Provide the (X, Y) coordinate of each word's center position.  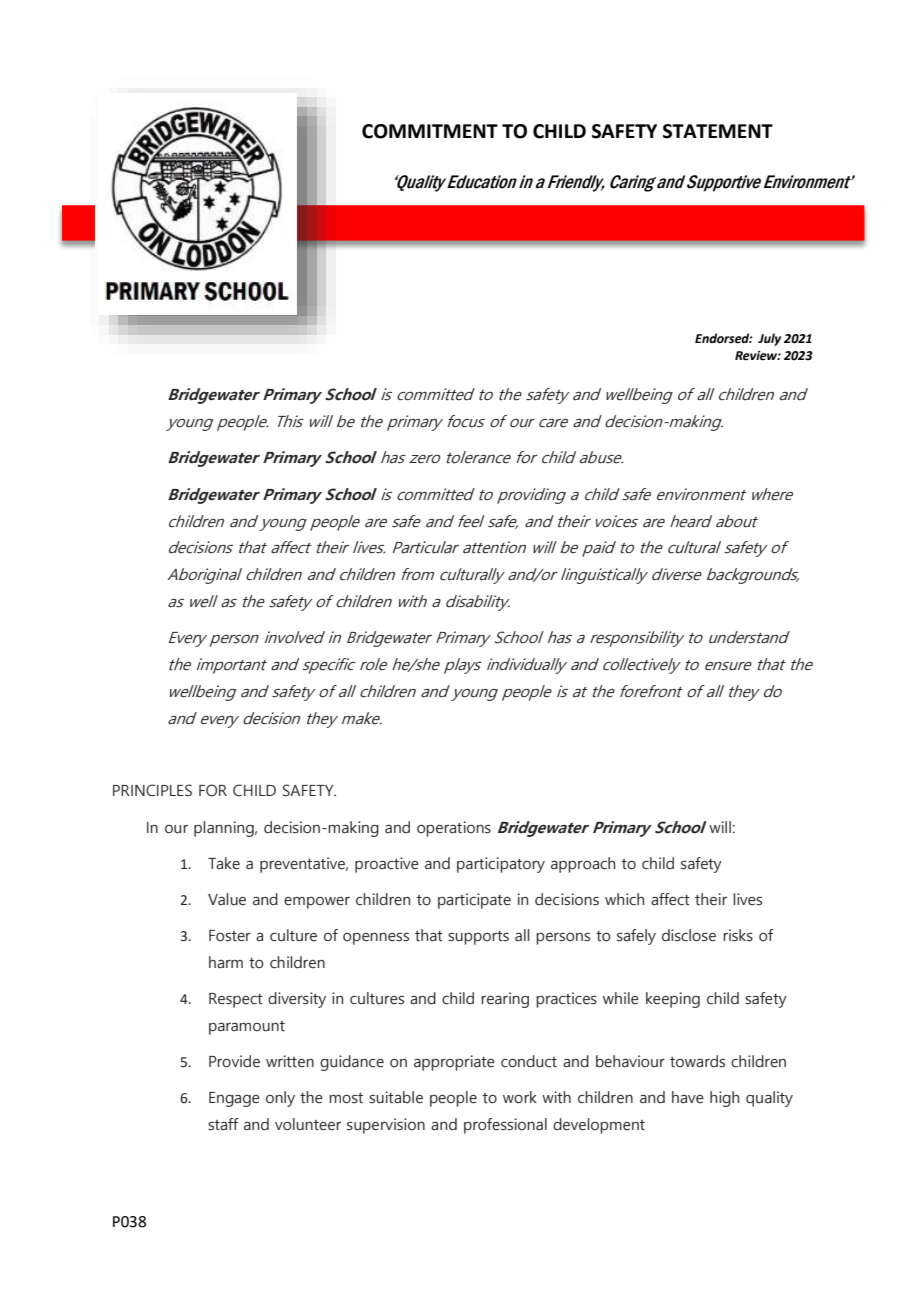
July (769, 339)
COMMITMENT (430, 131)
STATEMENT (718, 131)
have (688, 1097)
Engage (234, 1099)
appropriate (454, 1063)
